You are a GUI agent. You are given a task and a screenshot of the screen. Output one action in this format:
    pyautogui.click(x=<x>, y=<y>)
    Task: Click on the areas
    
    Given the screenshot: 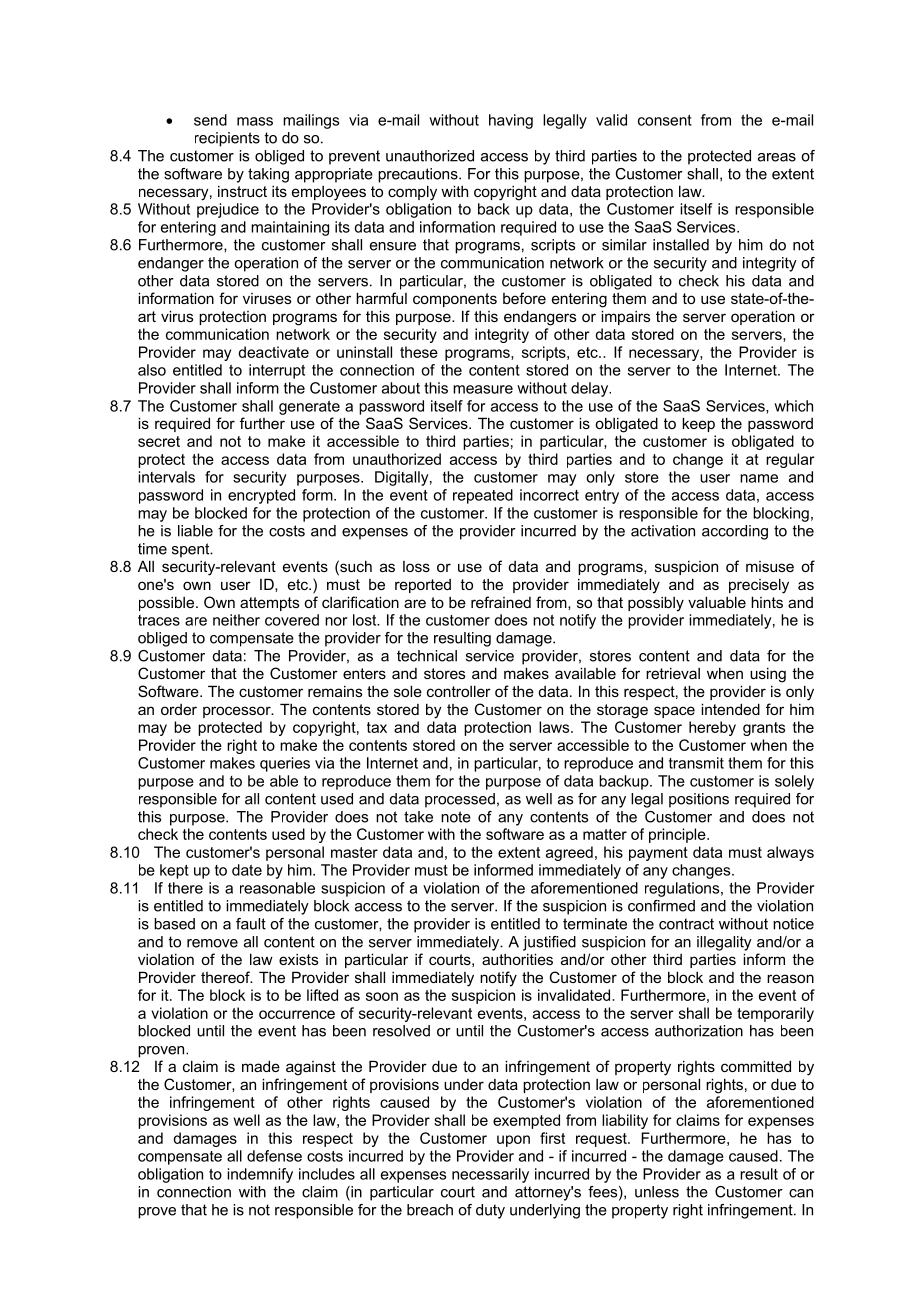 What is the action you would take?
    pyautogui.click(x=777, y=157)
